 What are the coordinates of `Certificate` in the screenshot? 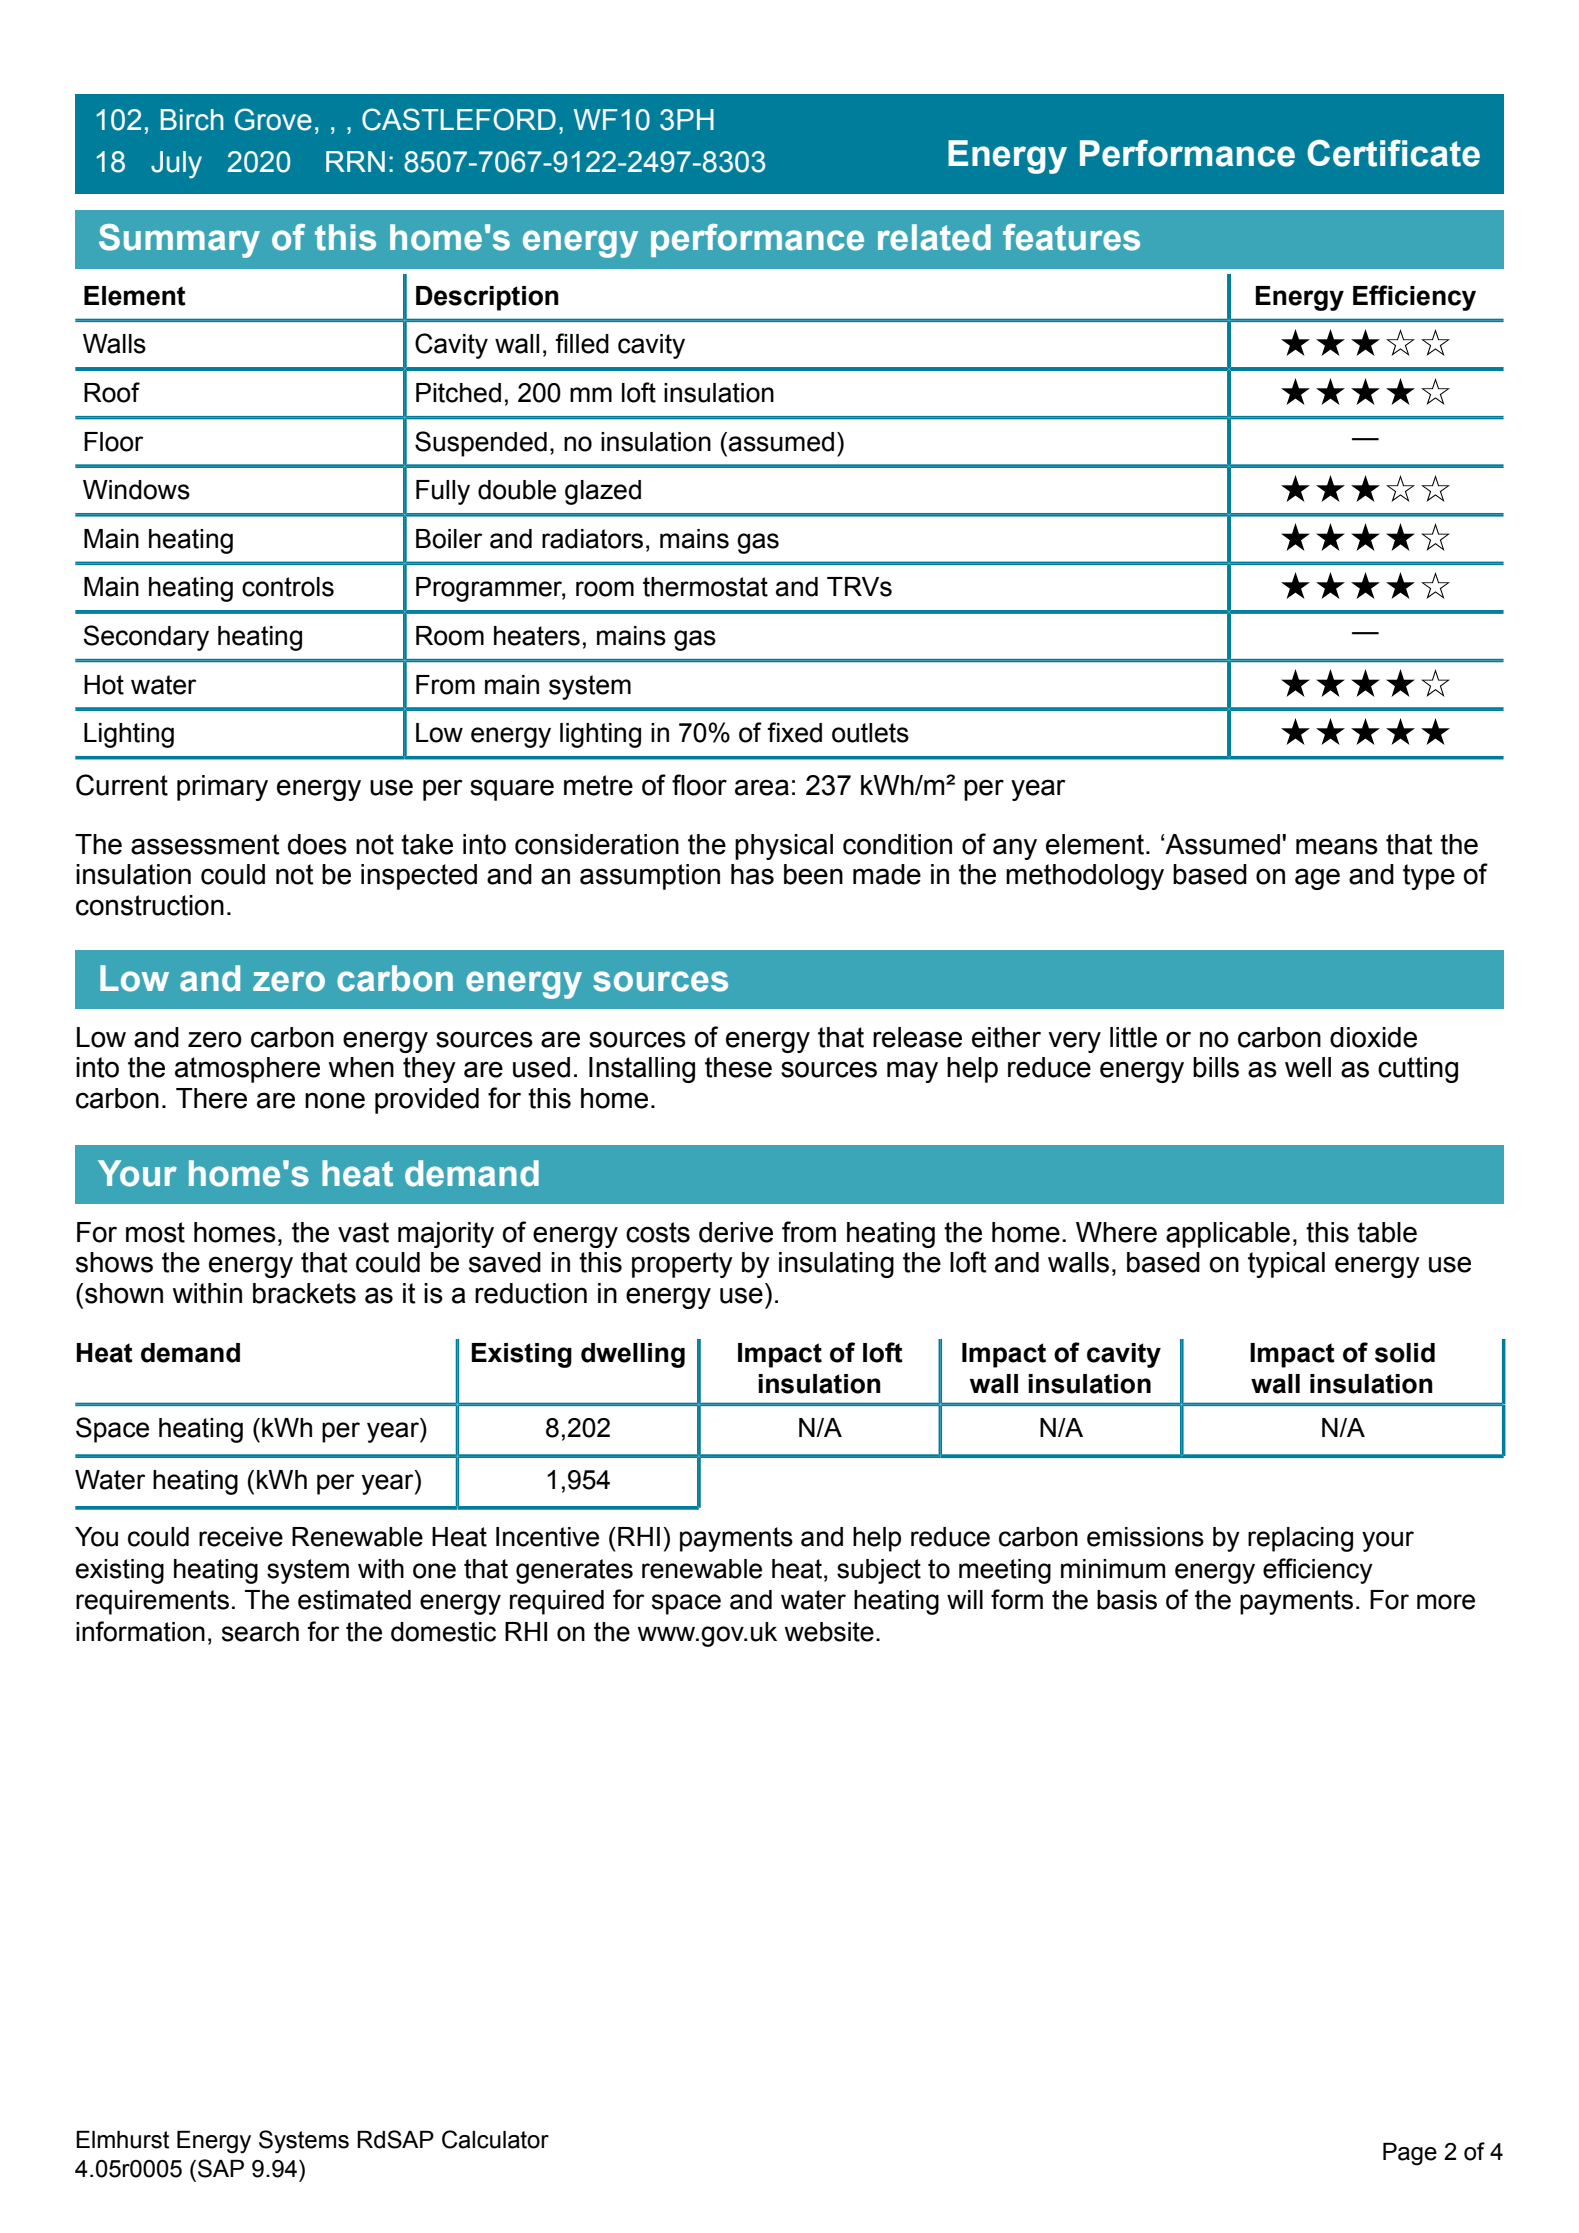 It's located at (1393, 153).
